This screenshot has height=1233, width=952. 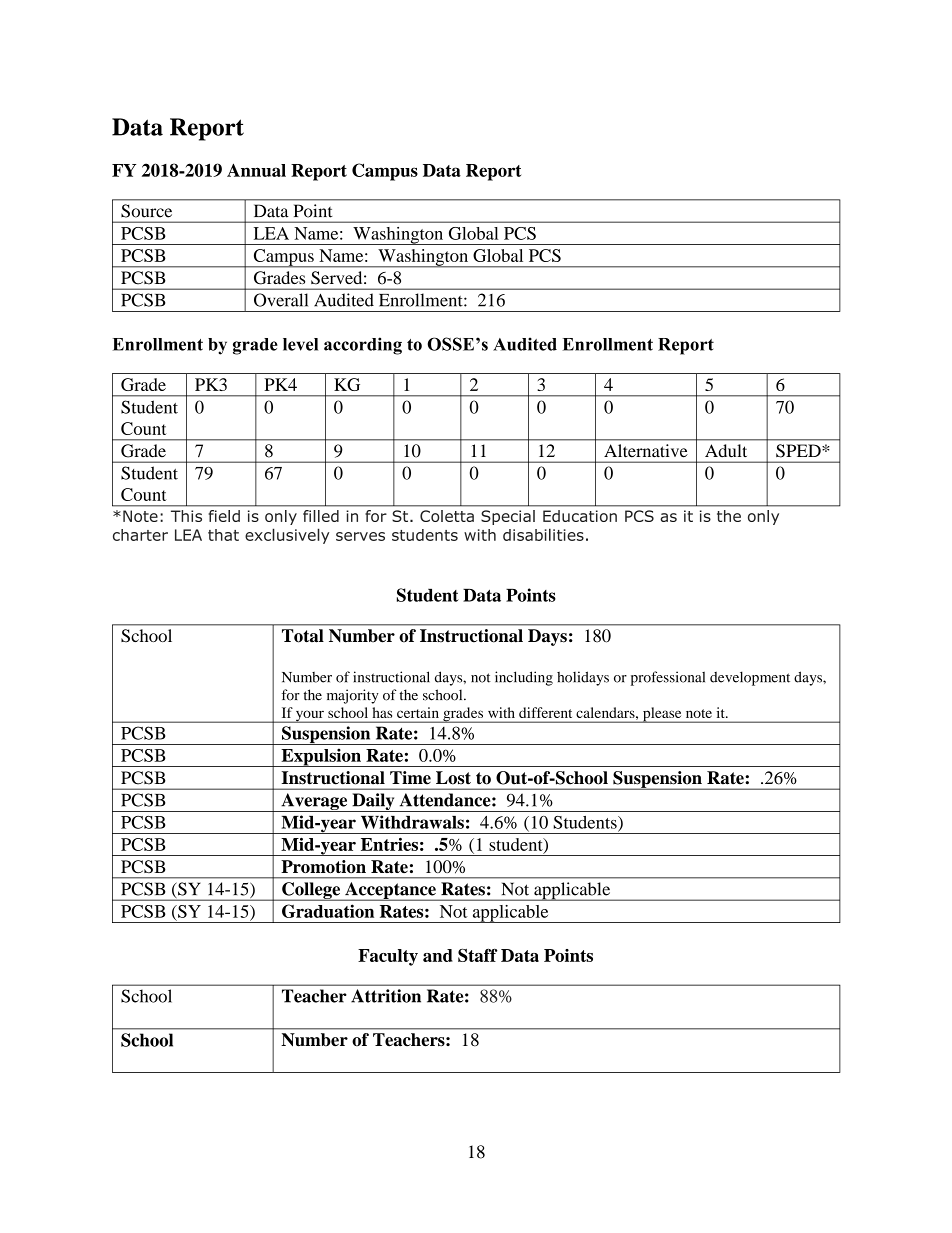 What do you see at coordinates (438, 955) in the screenshot?
I see `and` at bounding box center [438, 955].
